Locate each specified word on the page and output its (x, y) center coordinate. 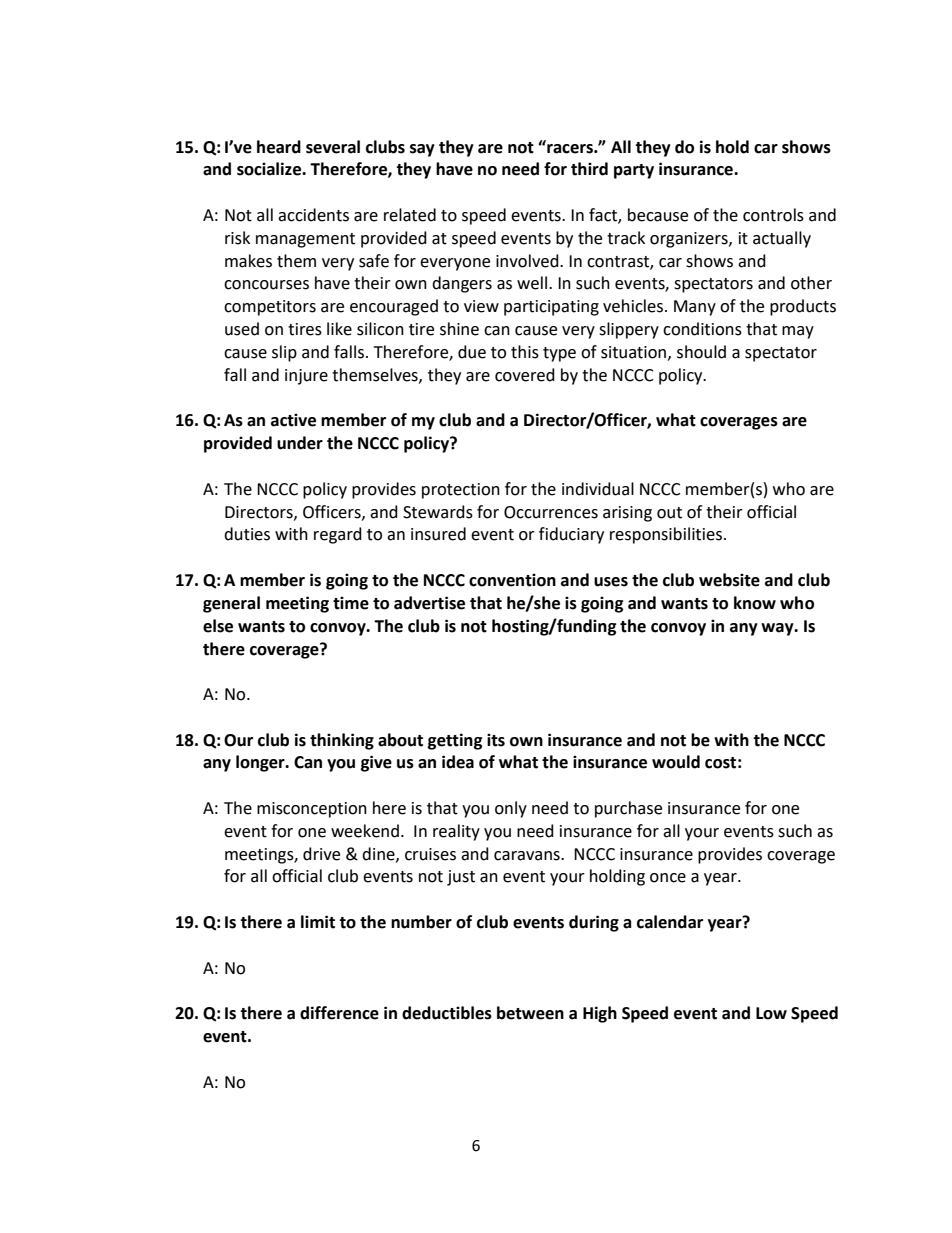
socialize (270, 169)
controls (773, 215)
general (231, 604)
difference (339, 1013)
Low (771, 1013)
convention (512, 580)
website (729, 580)
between (530, 1013)
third (589, 169)
